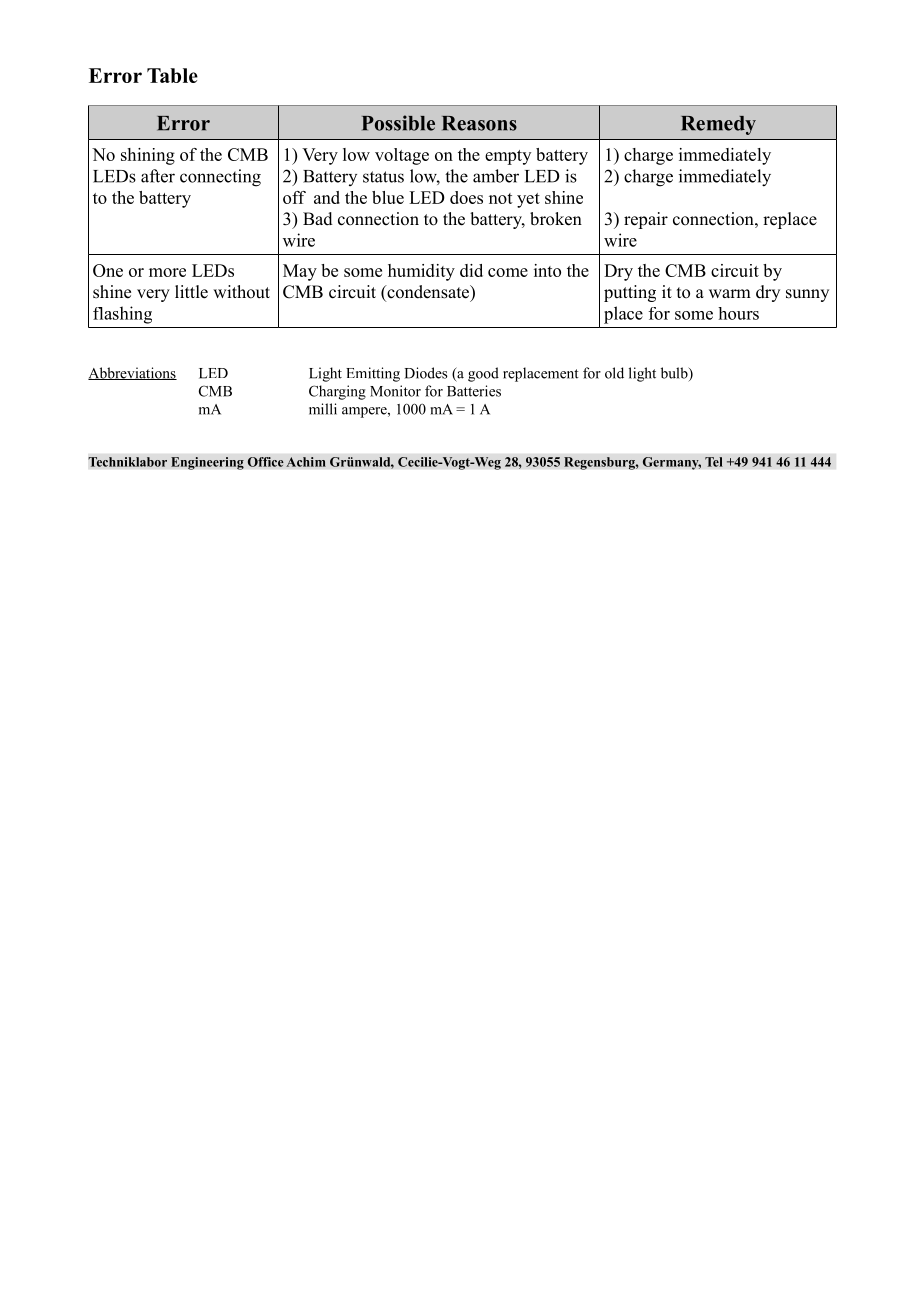 The width and height of the image is (924, 1308). What do you see at coordinates (730, 293) in the image?
I see `warm` at bounding box center [730, 293].
